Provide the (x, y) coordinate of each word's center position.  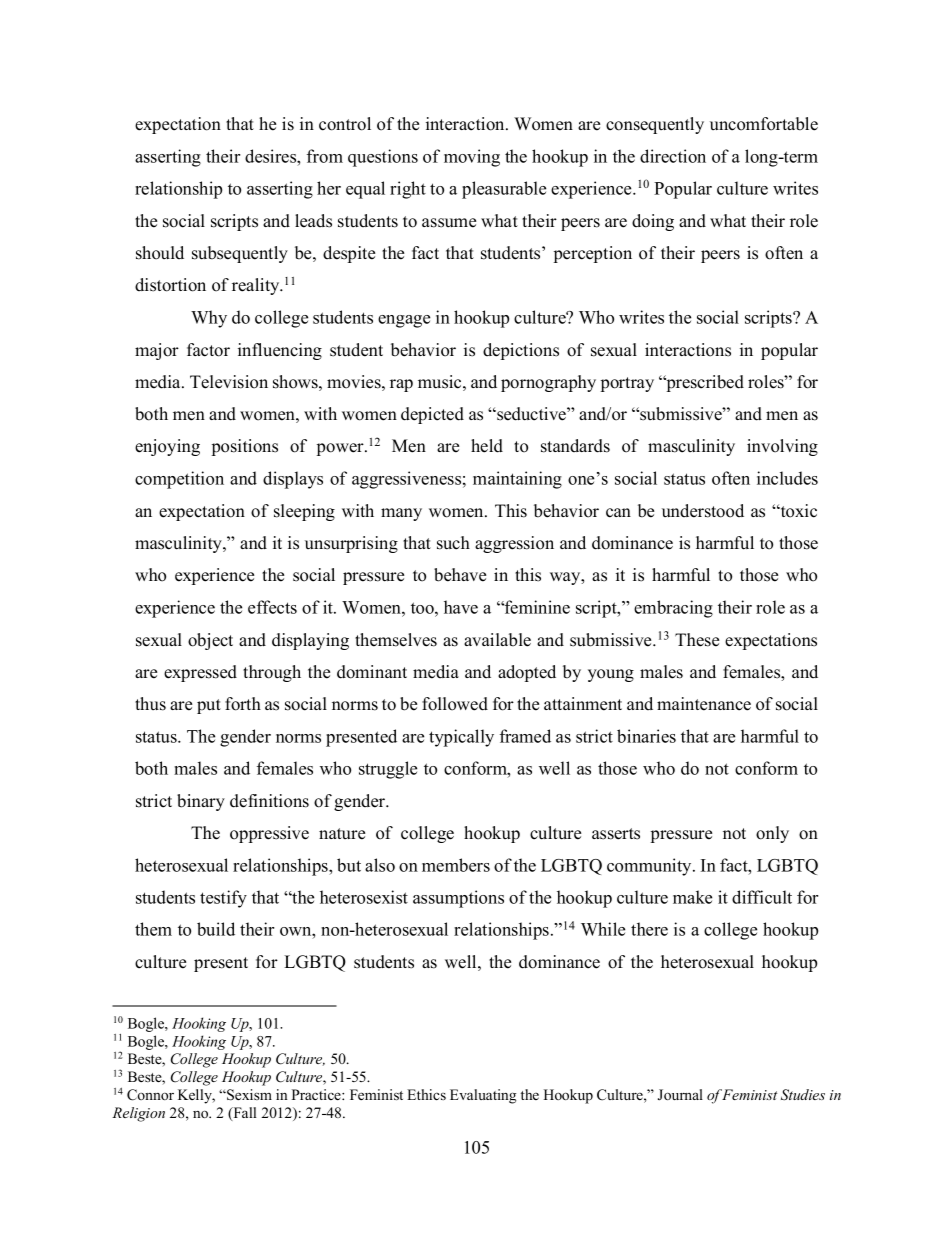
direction (673, 156)
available (497, 640)
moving (472, 158)
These (697, 640)
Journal (680, 1095)
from (325, 156)
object (210, 641)
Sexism (248, 1095)
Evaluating (483, 1096)
